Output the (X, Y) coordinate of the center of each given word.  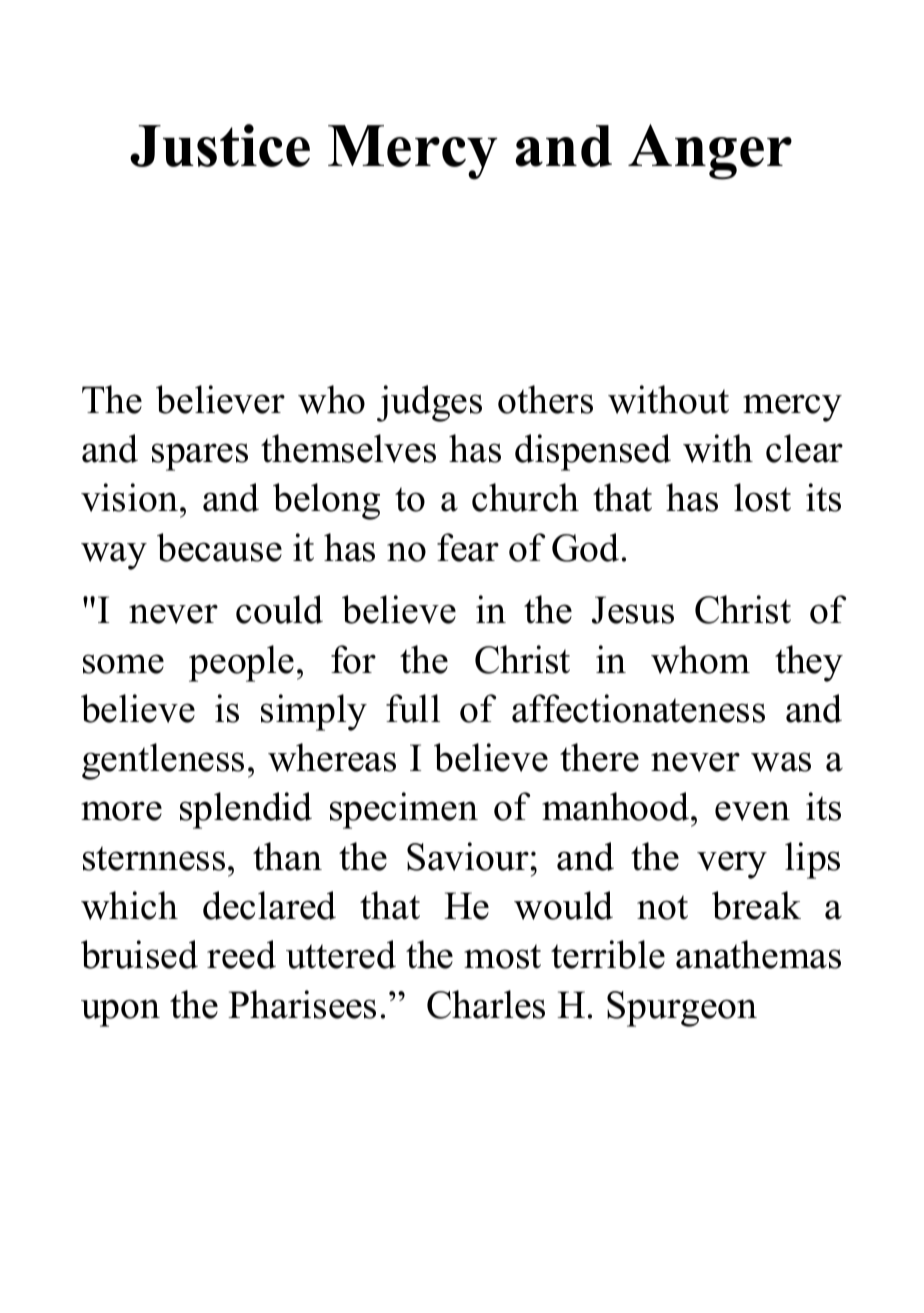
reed (241, 954)
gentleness (163, 761)
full (413, 708)
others (545, 399)
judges (429, 403)
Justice (220, 145)
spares (200, 457)
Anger (710, 152)
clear (804, 448)
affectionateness (638, 708)
